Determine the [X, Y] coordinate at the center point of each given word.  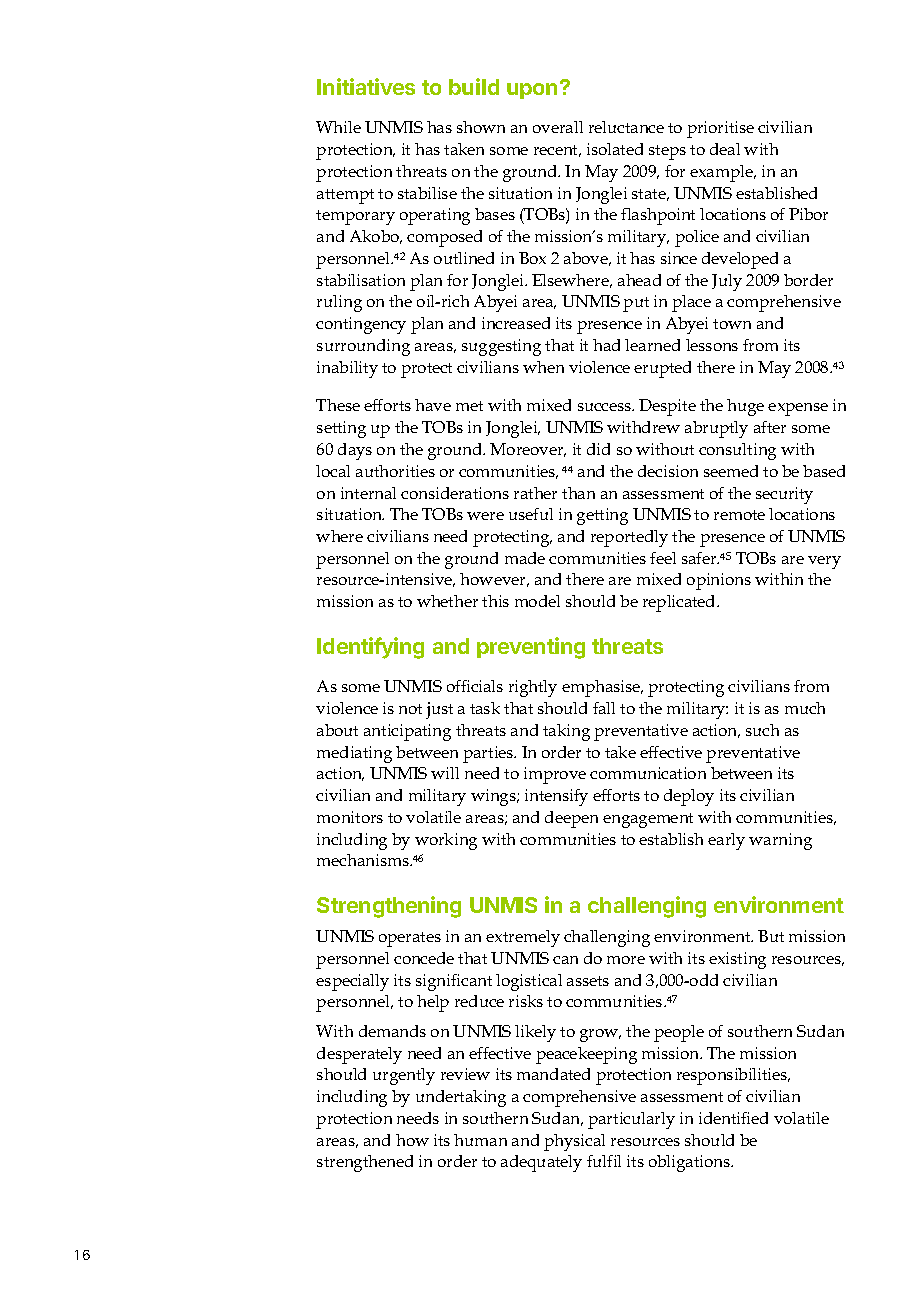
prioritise [720, 129]
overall [558, 127]
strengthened [365, 1163]
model [537, 601]
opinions [719, 581]
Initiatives [366, 86]
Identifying [370, 648]
